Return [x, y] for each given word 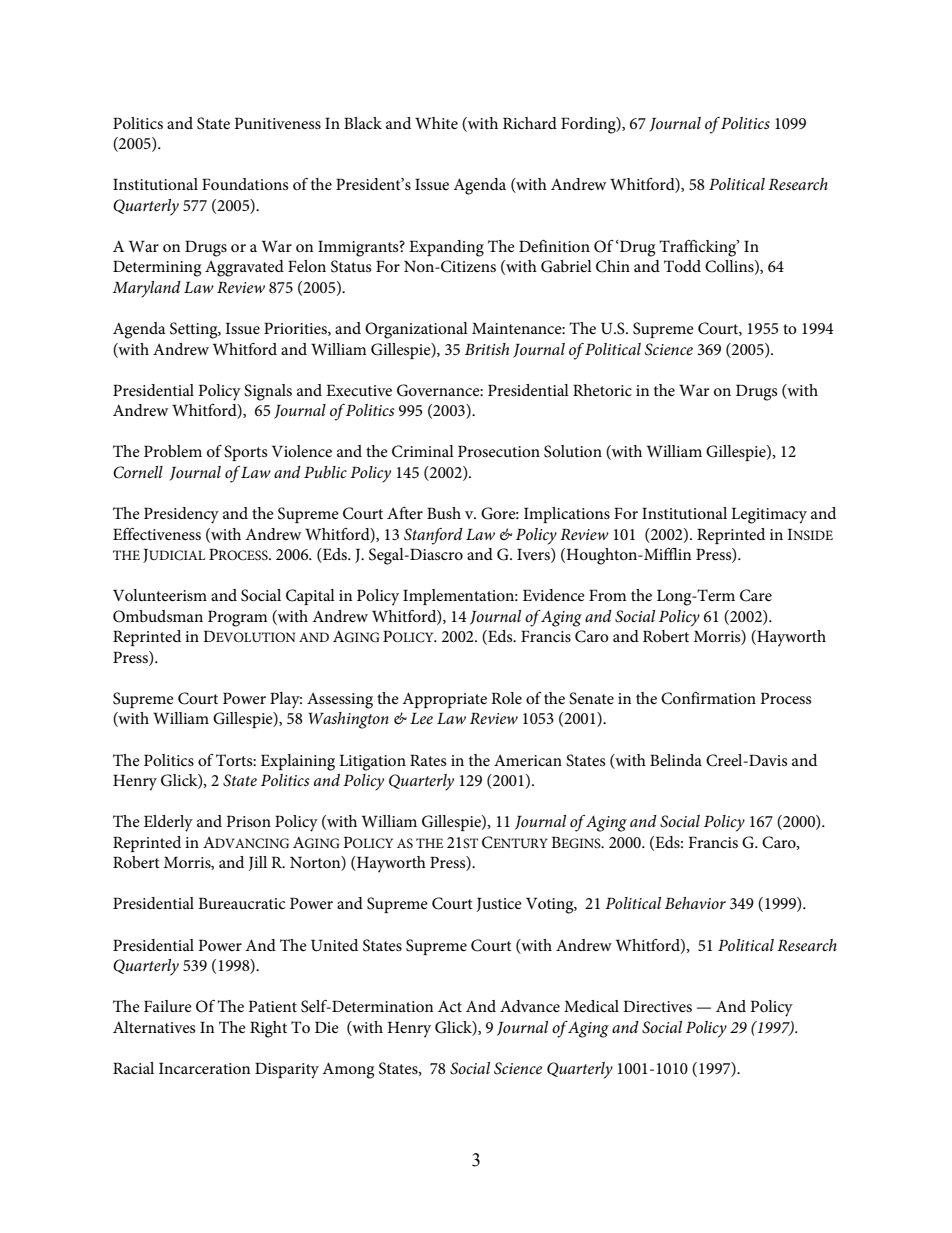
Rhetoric [602, 390]
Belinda [676, 760]
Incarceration [204, 1068]
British [487, 349]
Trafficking [699, 248]
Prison [248, 821]
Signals [268, 392]
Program [238, 618]
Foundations [245, 184]
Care [756, 595]
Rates [428, 760]
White [436, 123]
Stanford [433, 536]
